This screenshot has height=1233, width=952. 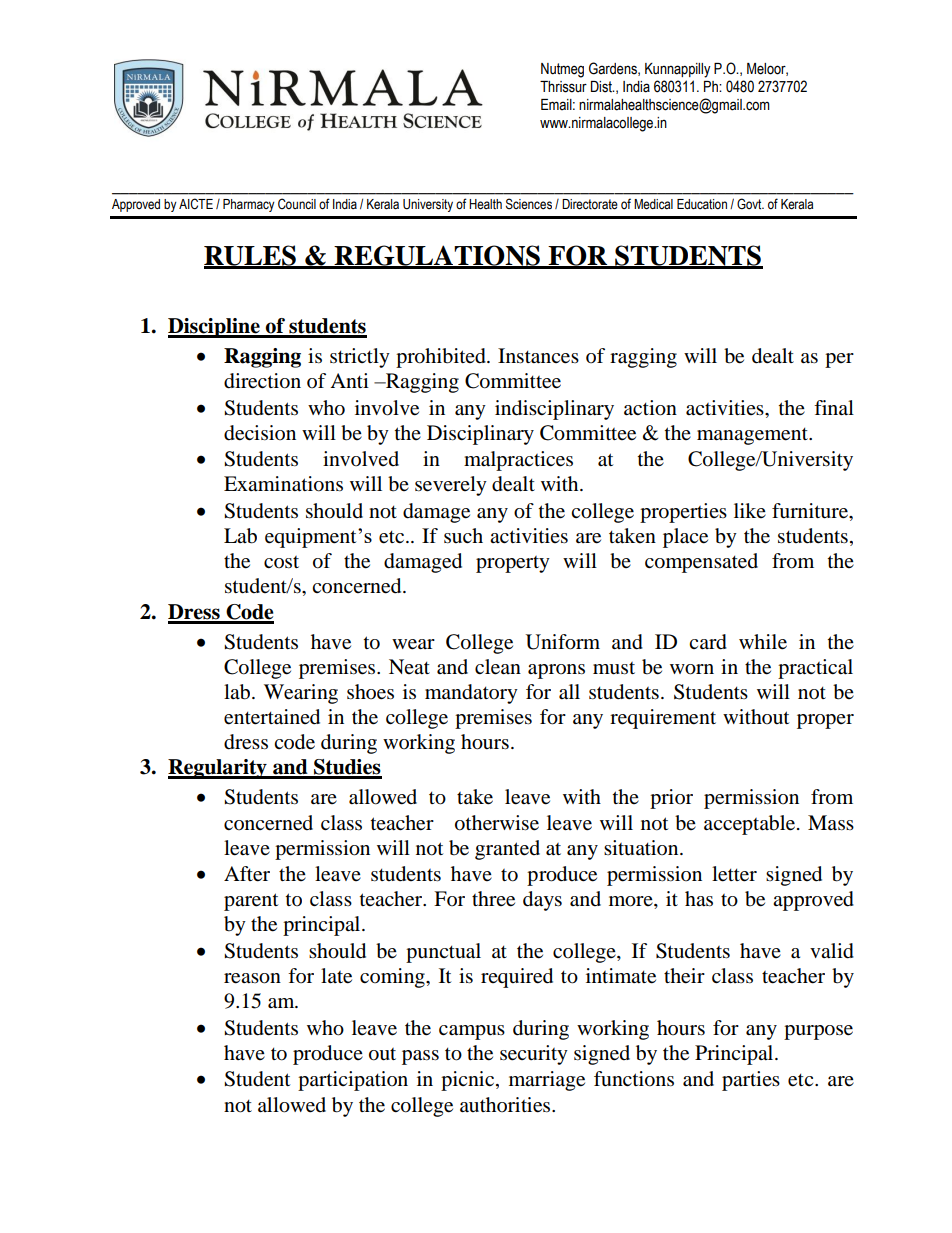 What do you see at coordinates (353, 1081) in the screenshot?
I see `participation` at bounding box center [353, 1081].
